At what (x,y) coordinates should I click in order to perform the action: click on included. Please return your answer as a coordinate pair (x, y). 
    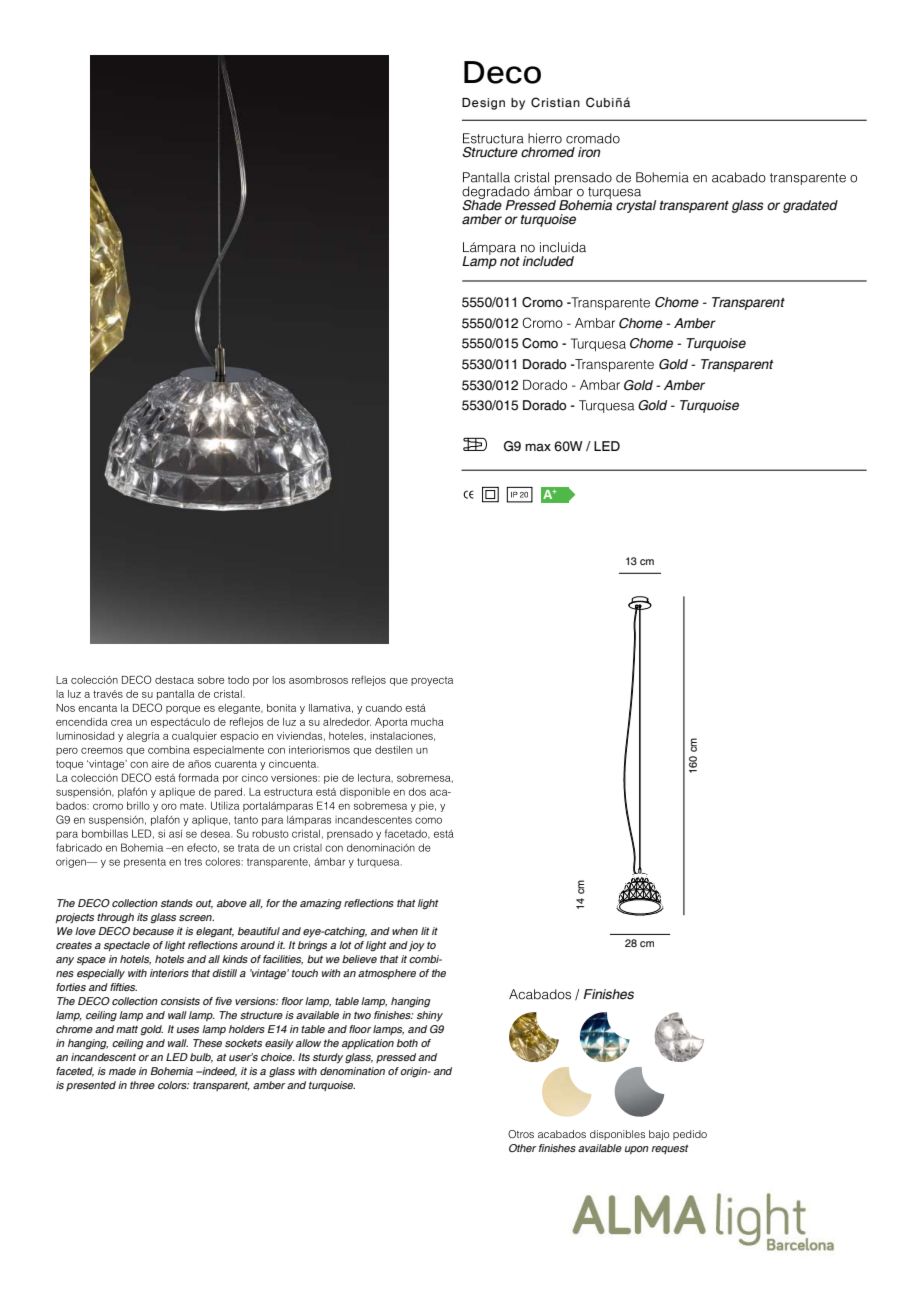
    Looking at the image, I should click on (548, 261).
